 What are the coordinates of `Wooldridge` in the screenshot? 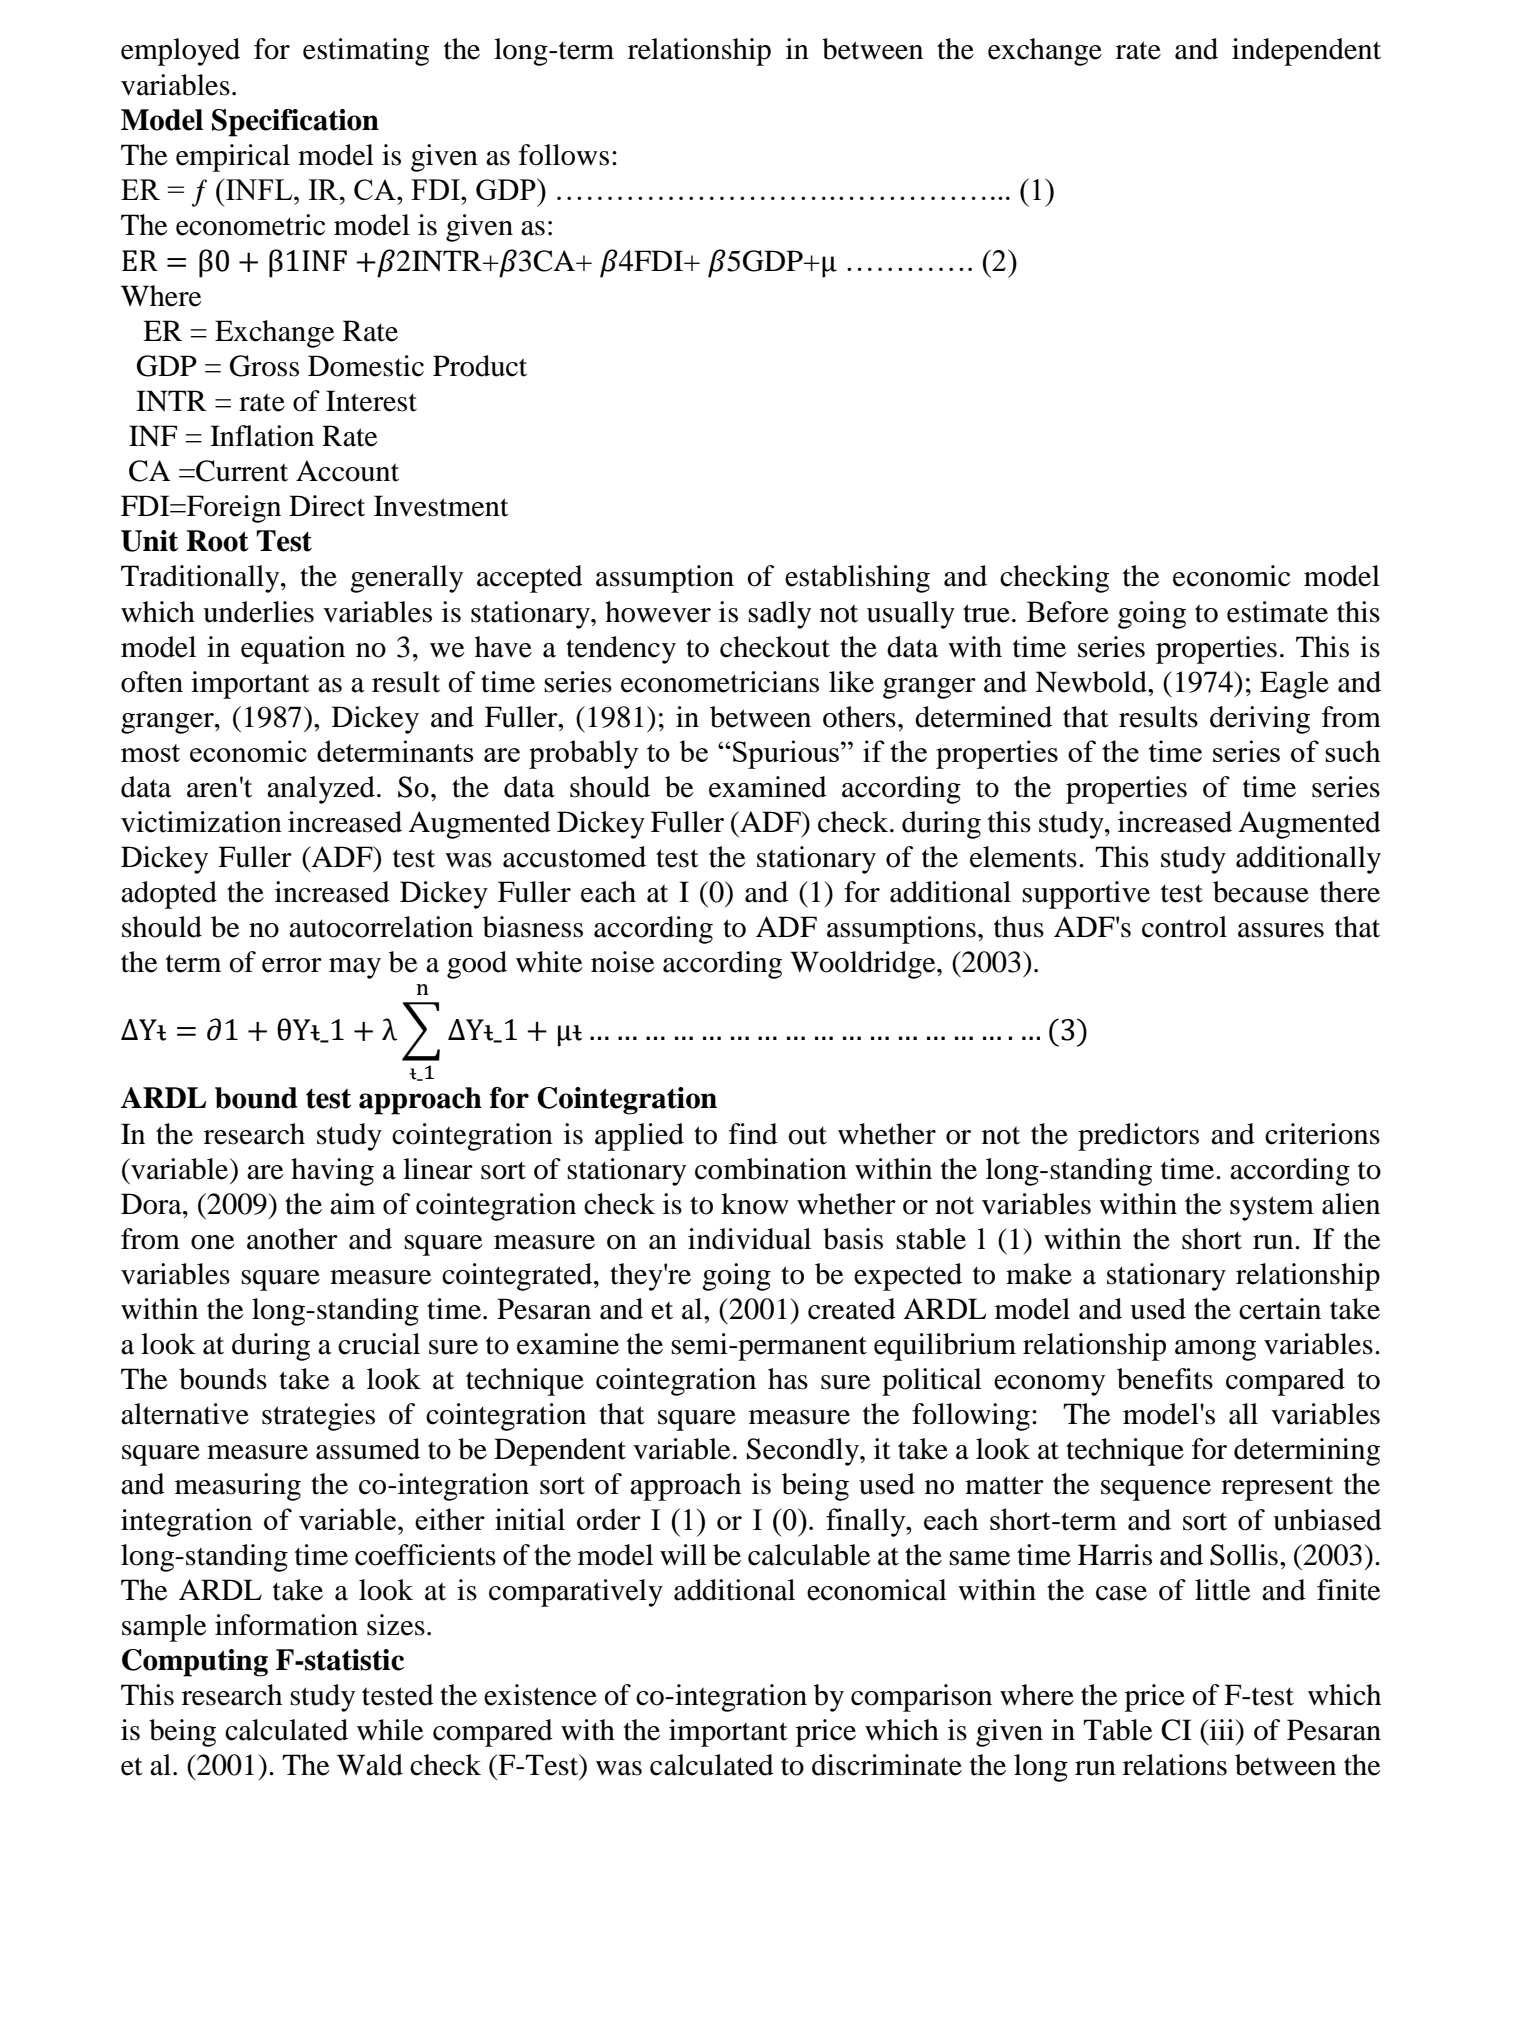 It's located at (864, 965).
